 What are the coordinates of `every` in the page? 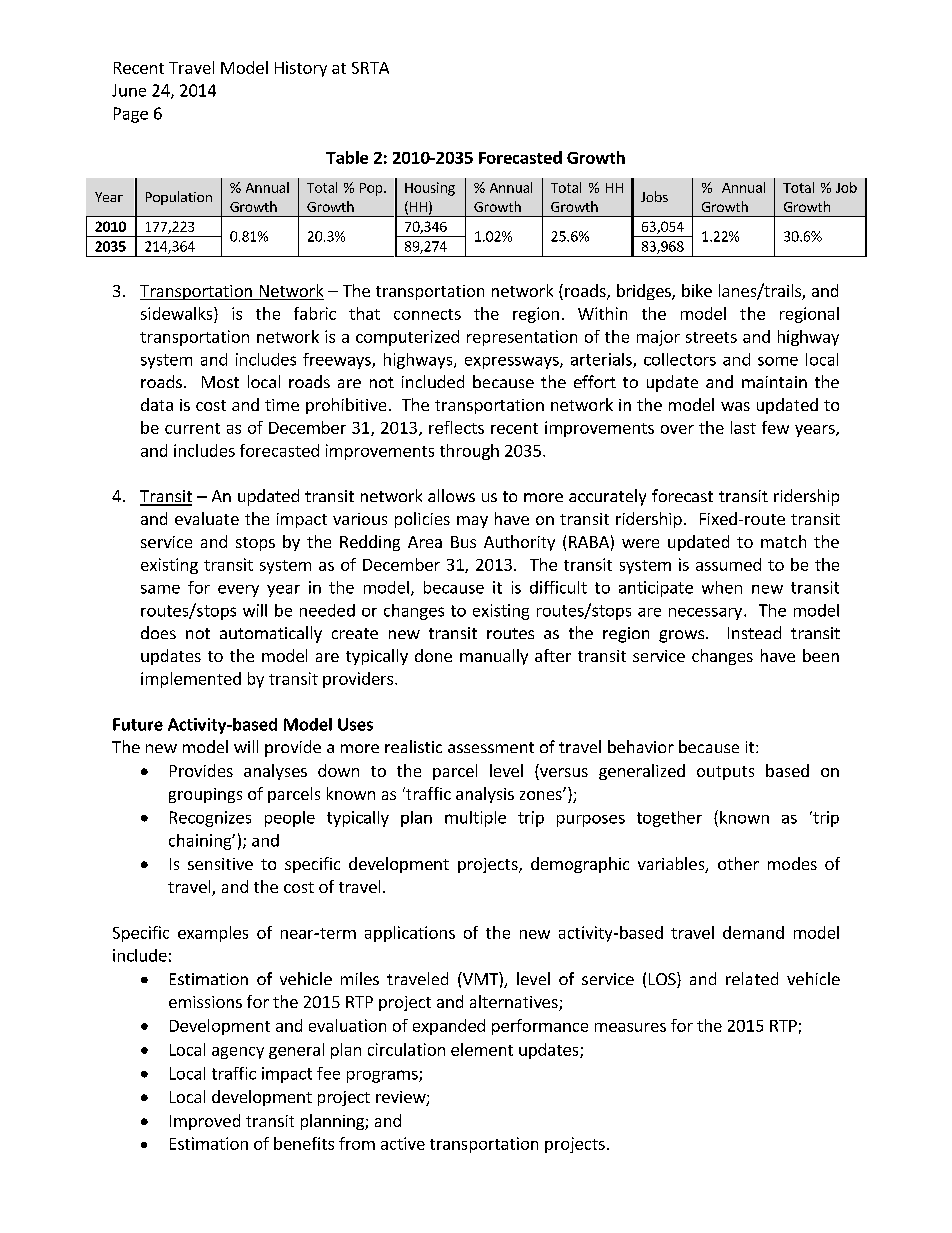 It's located at (238, 591).
